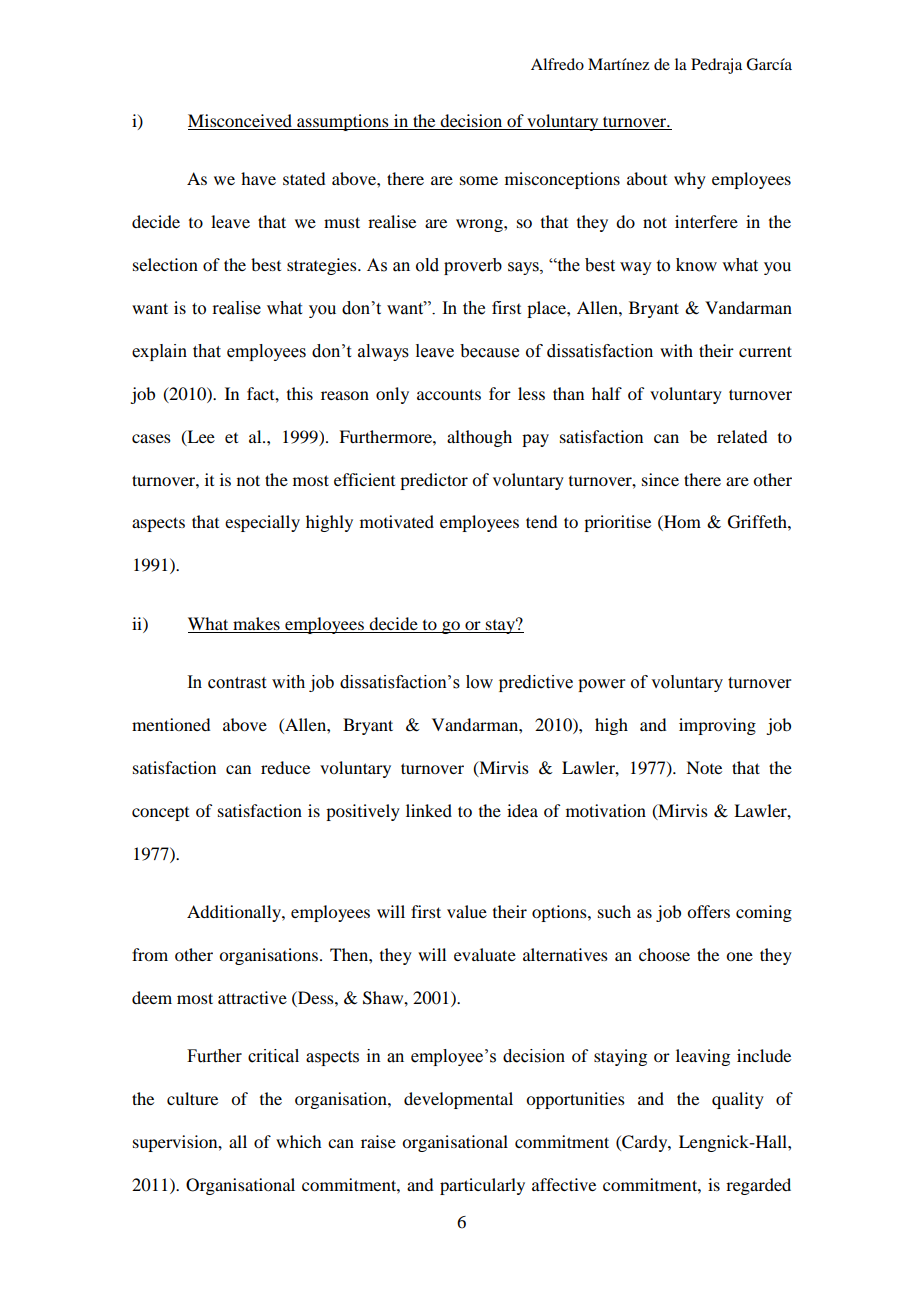 This image has height=1308, width=924. What do you see at coordinates (192, 1098) in the image?
I see `culture` at bounding box center [192, 1098].
